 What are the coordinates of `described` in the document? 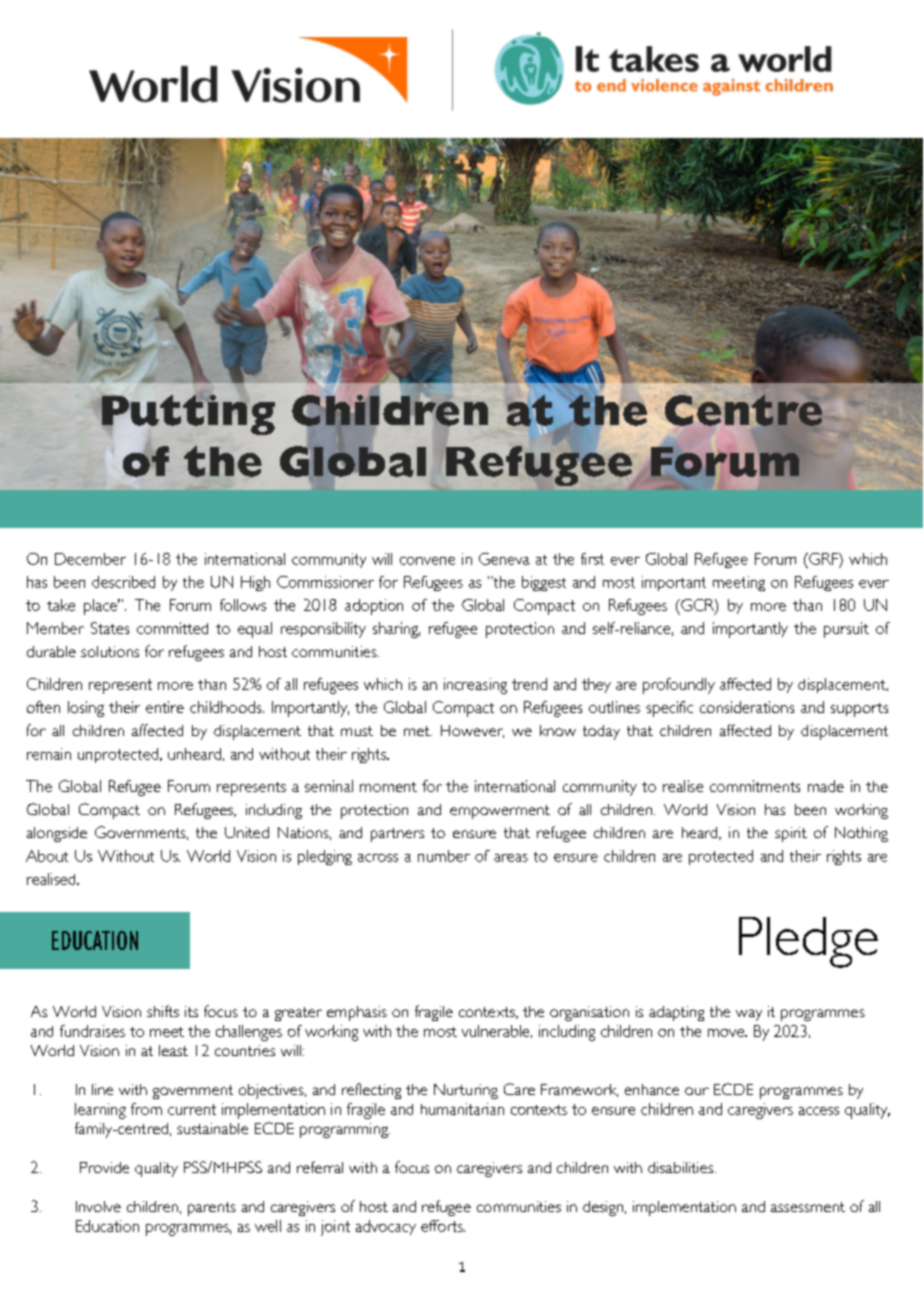 It's located at (123, 582).
